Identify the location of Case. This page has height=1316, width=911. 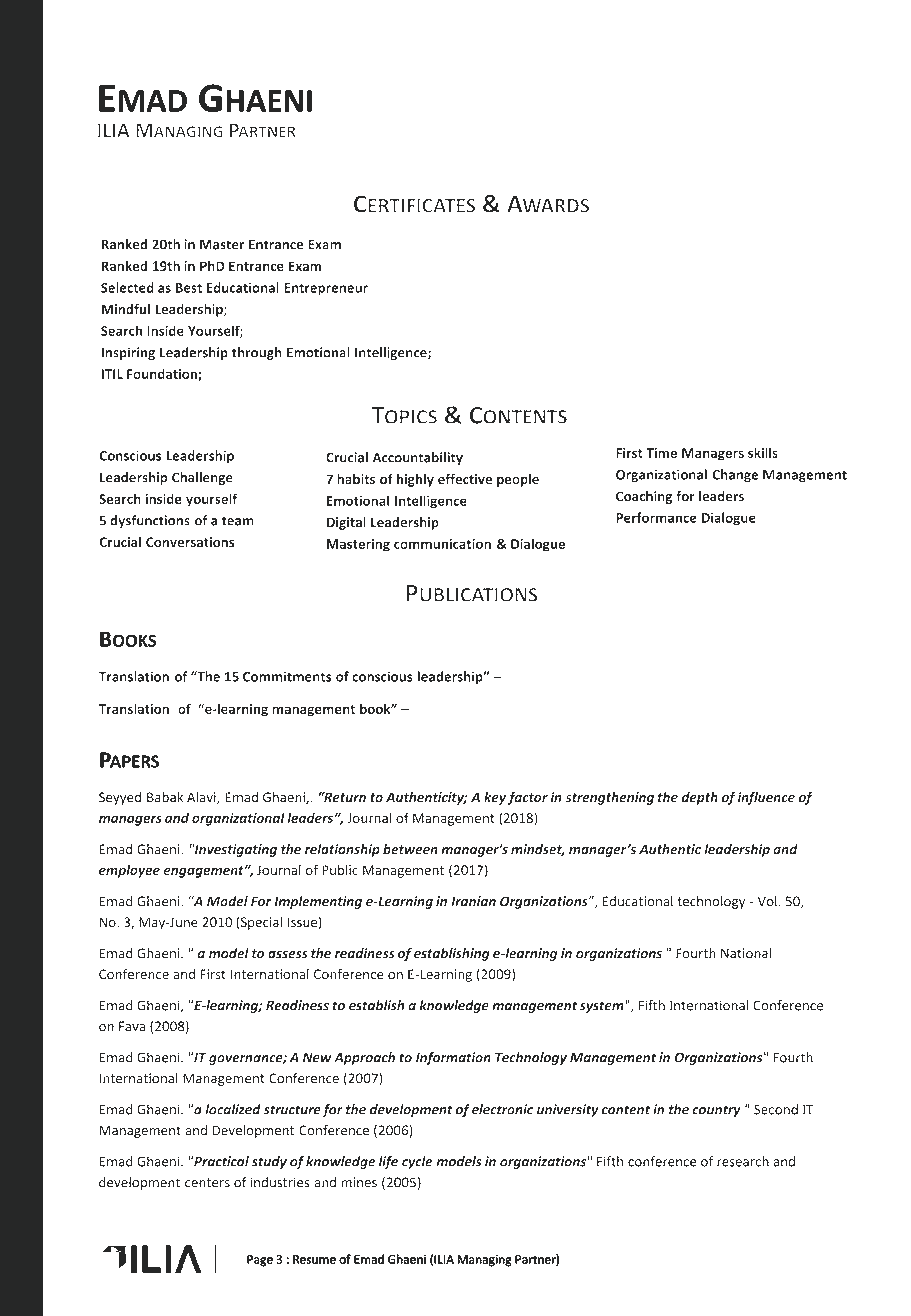
(449, 353).
